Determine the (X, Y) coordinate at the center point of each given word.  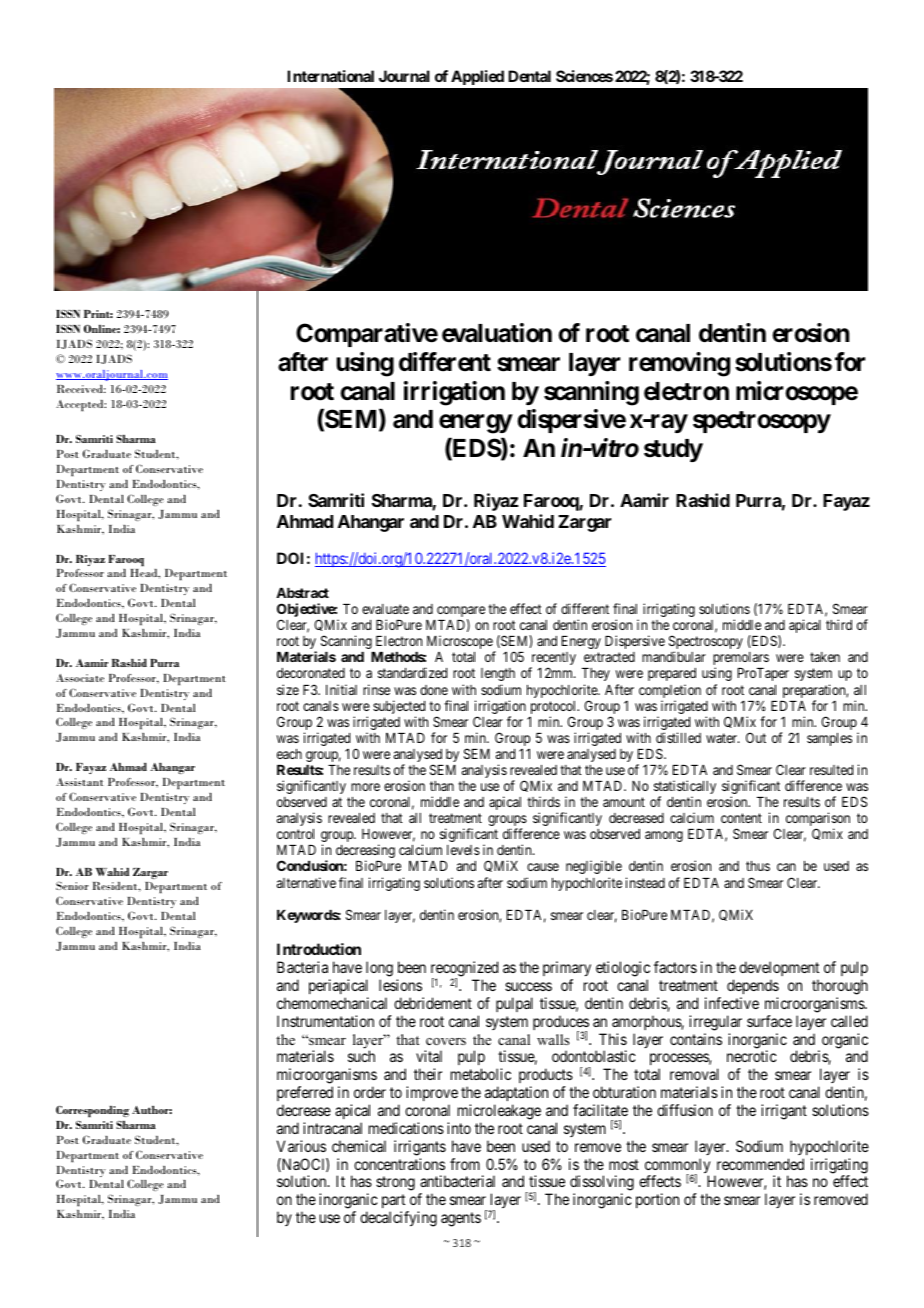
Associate (80, 678)
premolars (741, 660)
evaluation (497, 333)
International (330, 76)
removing (679, 364)
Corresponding (92, 1111)
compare (461, 613)
